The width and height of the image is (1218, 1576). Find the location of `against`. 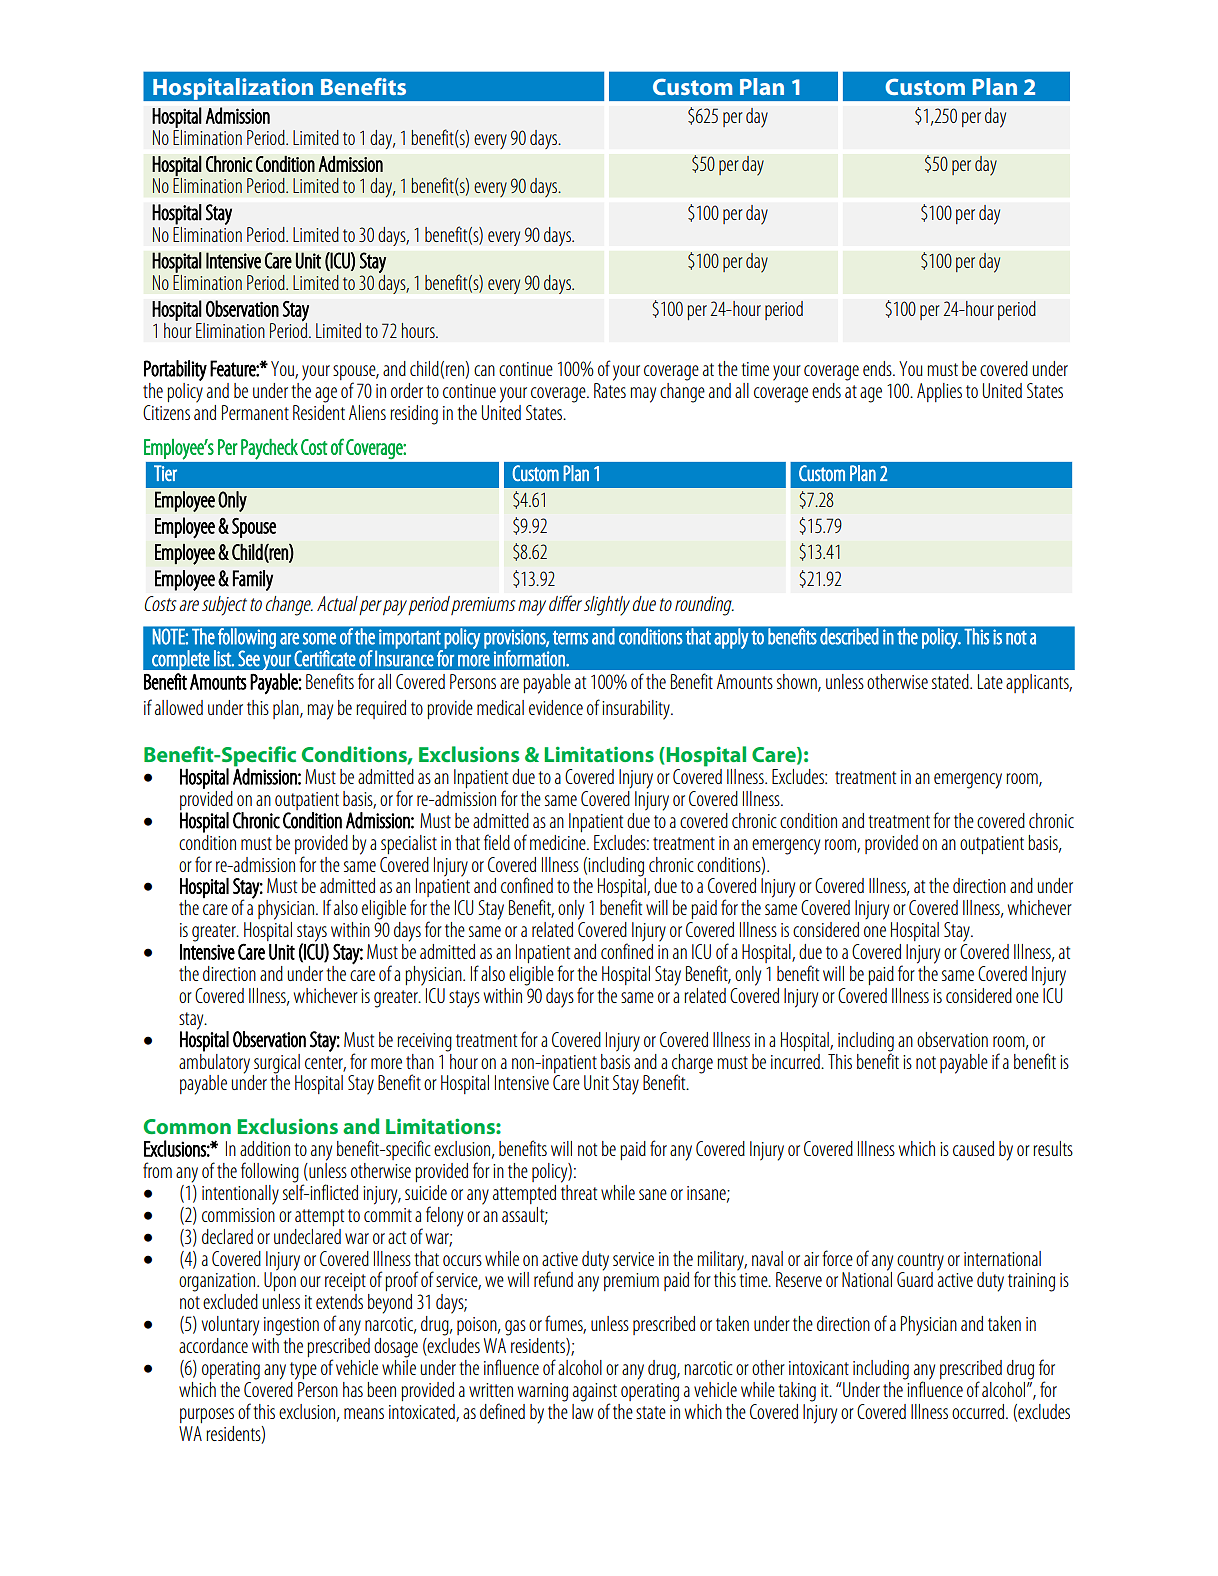

against is located at coordinates (595, 1393).
